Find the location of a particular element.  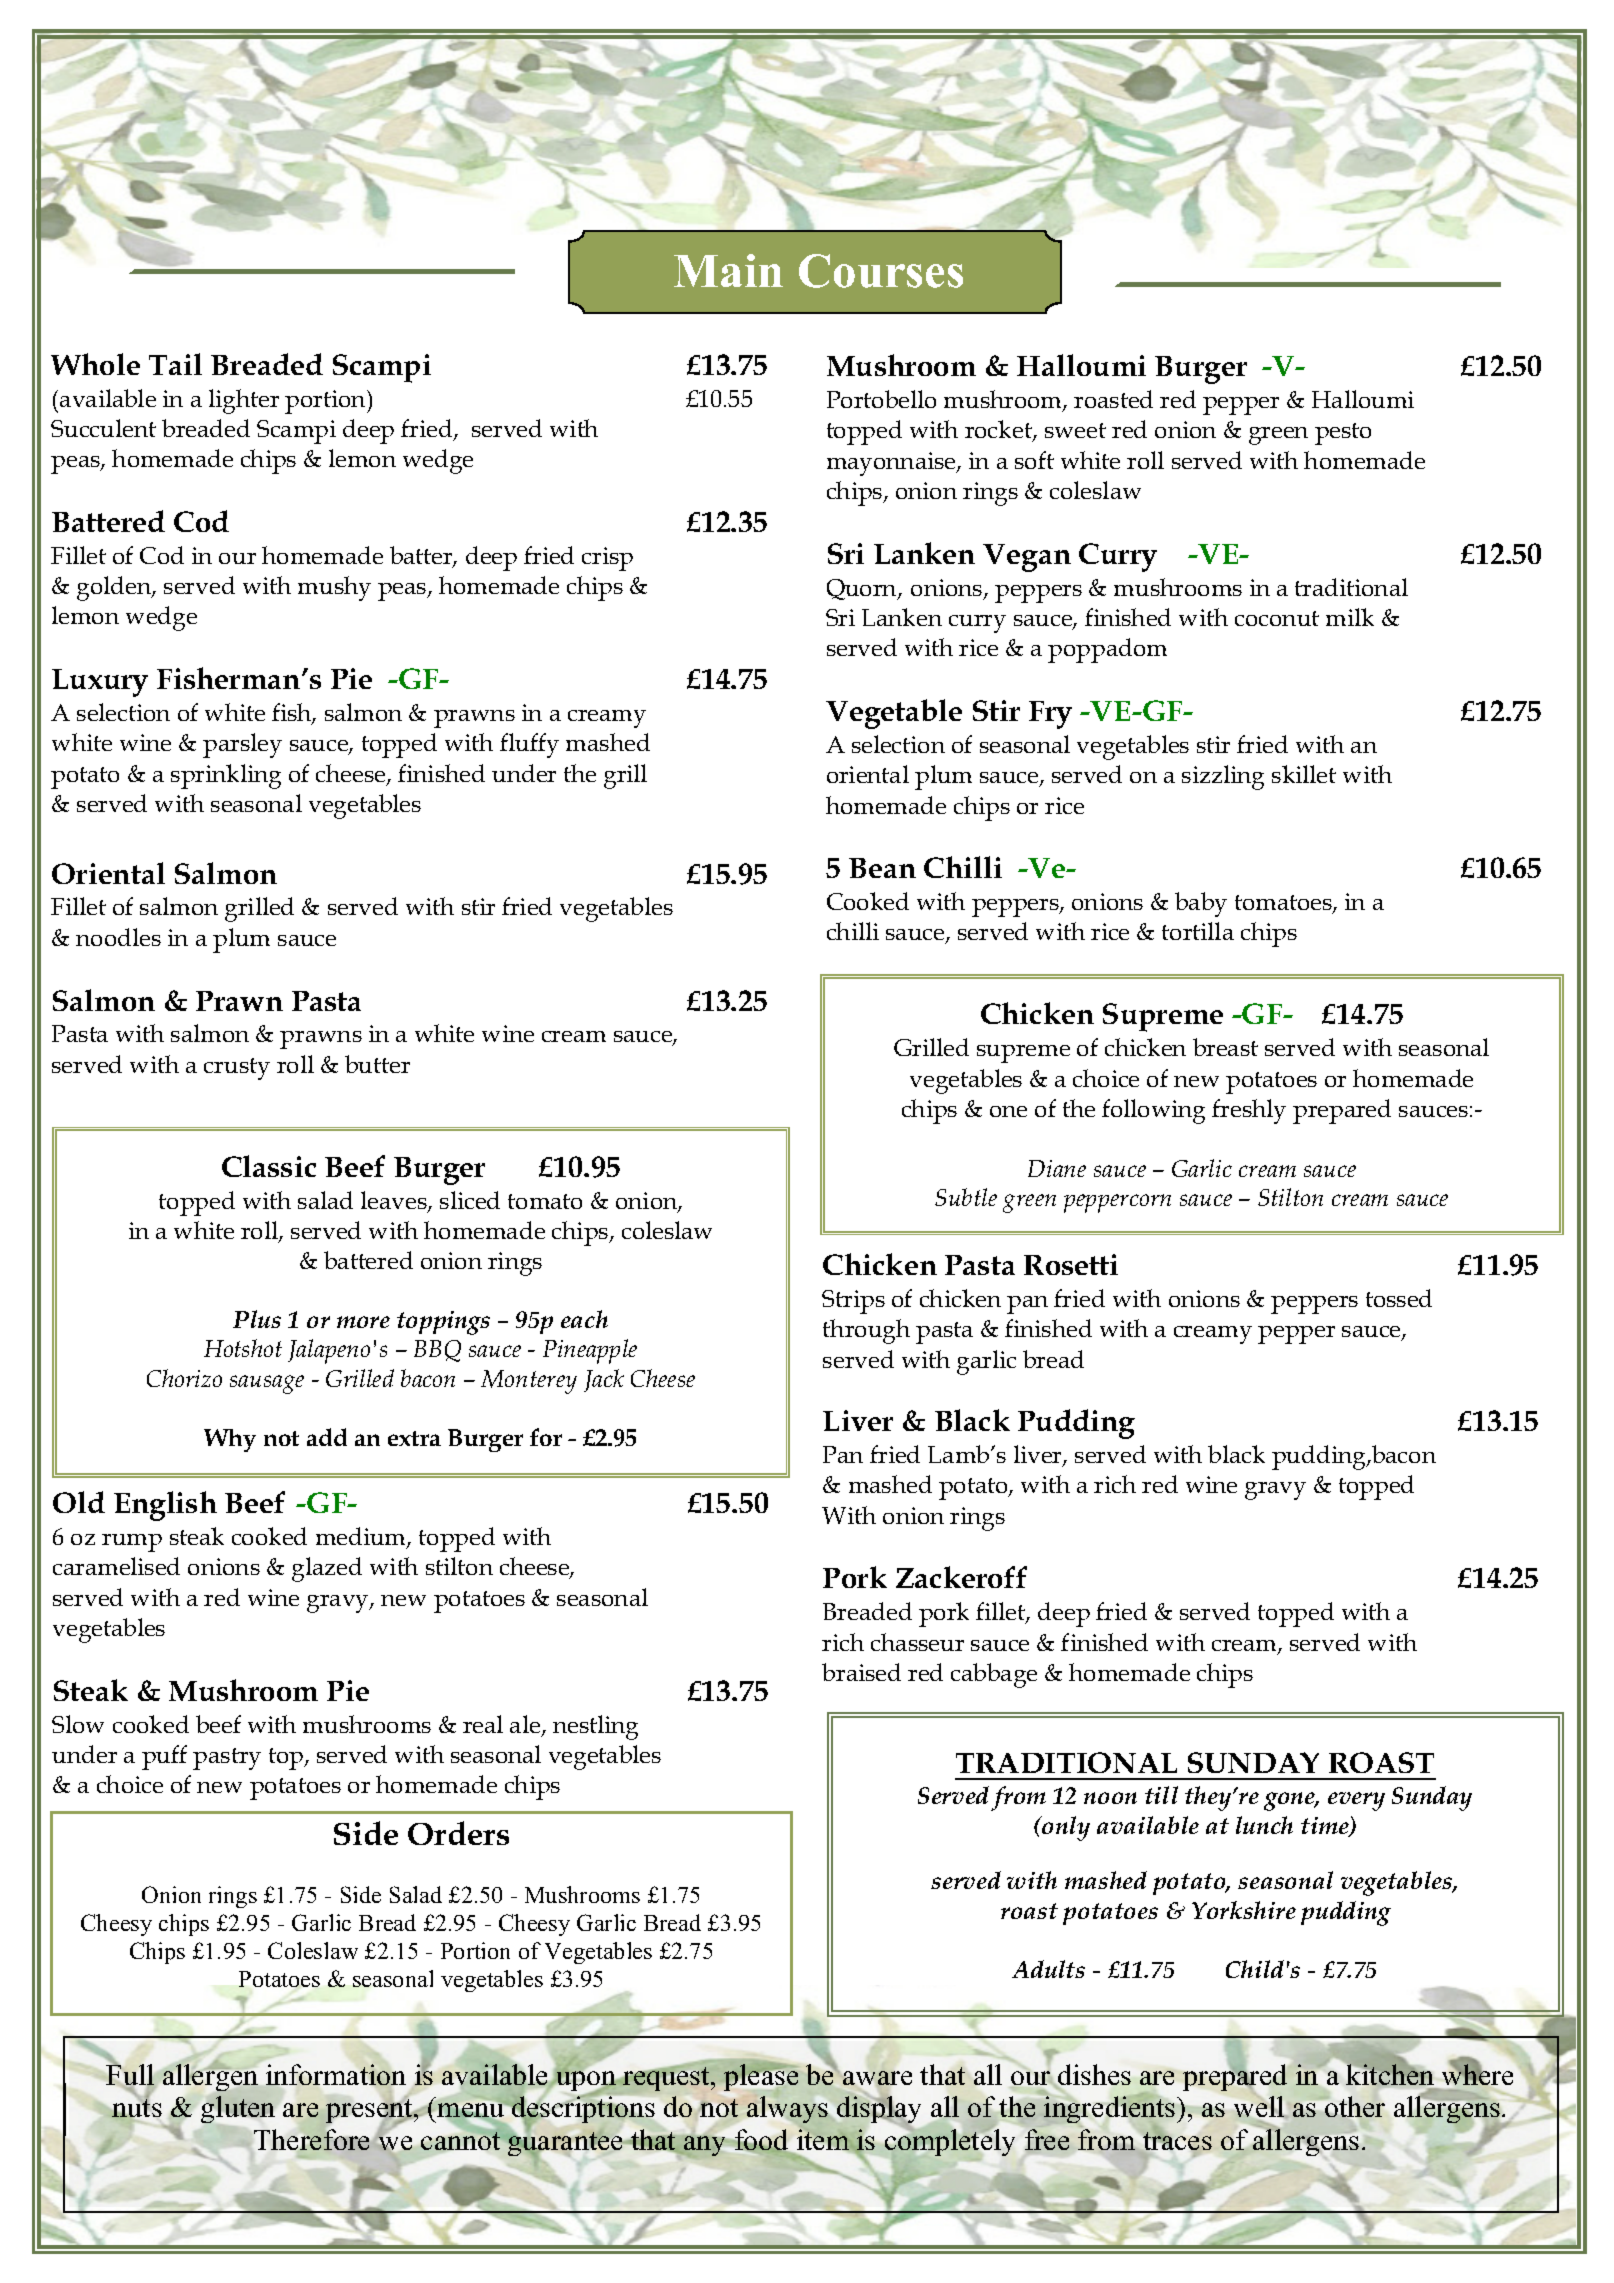

Main is located at coordinates (728, 270).
